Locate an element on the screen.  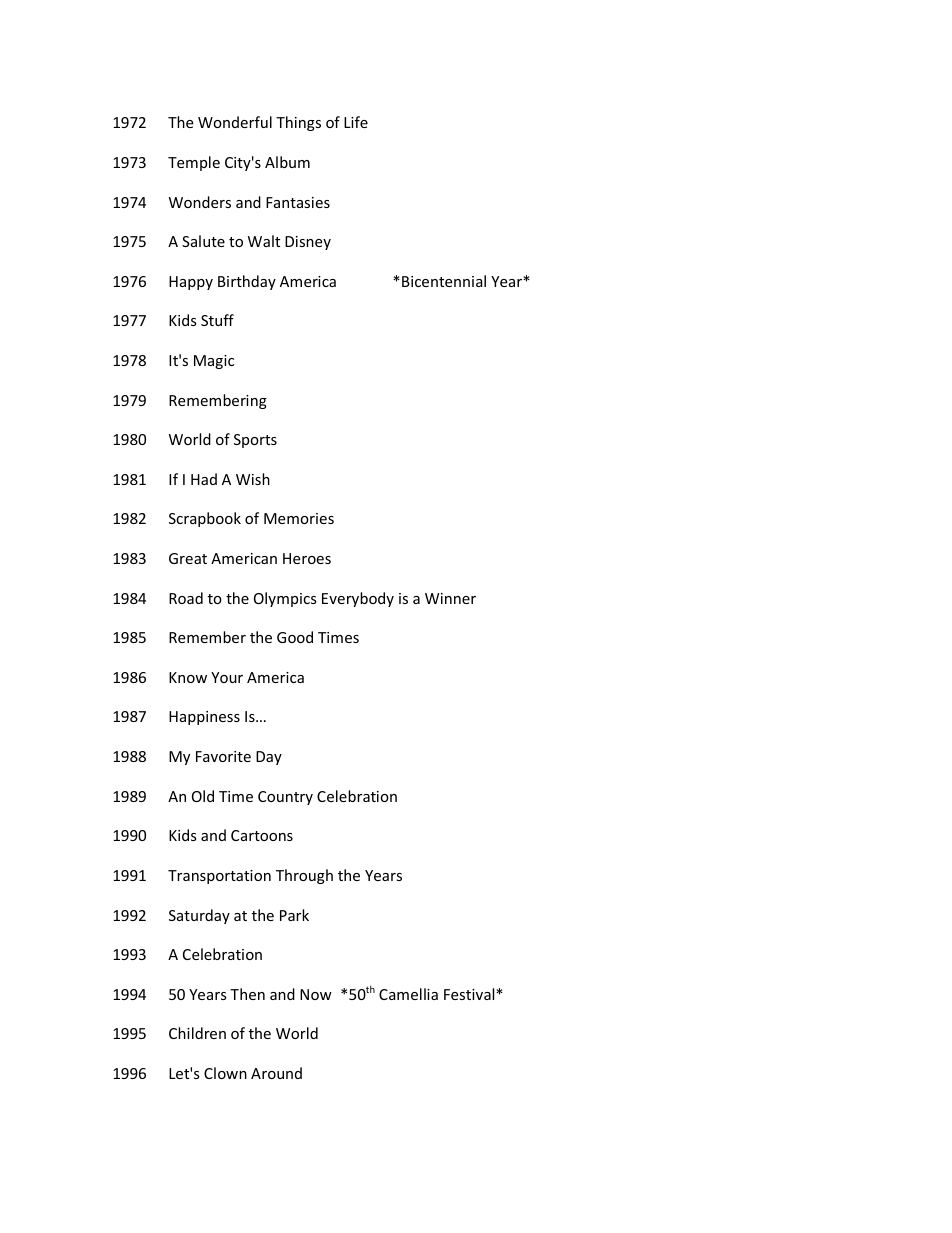
Country is located at coordinates (285, 798).
